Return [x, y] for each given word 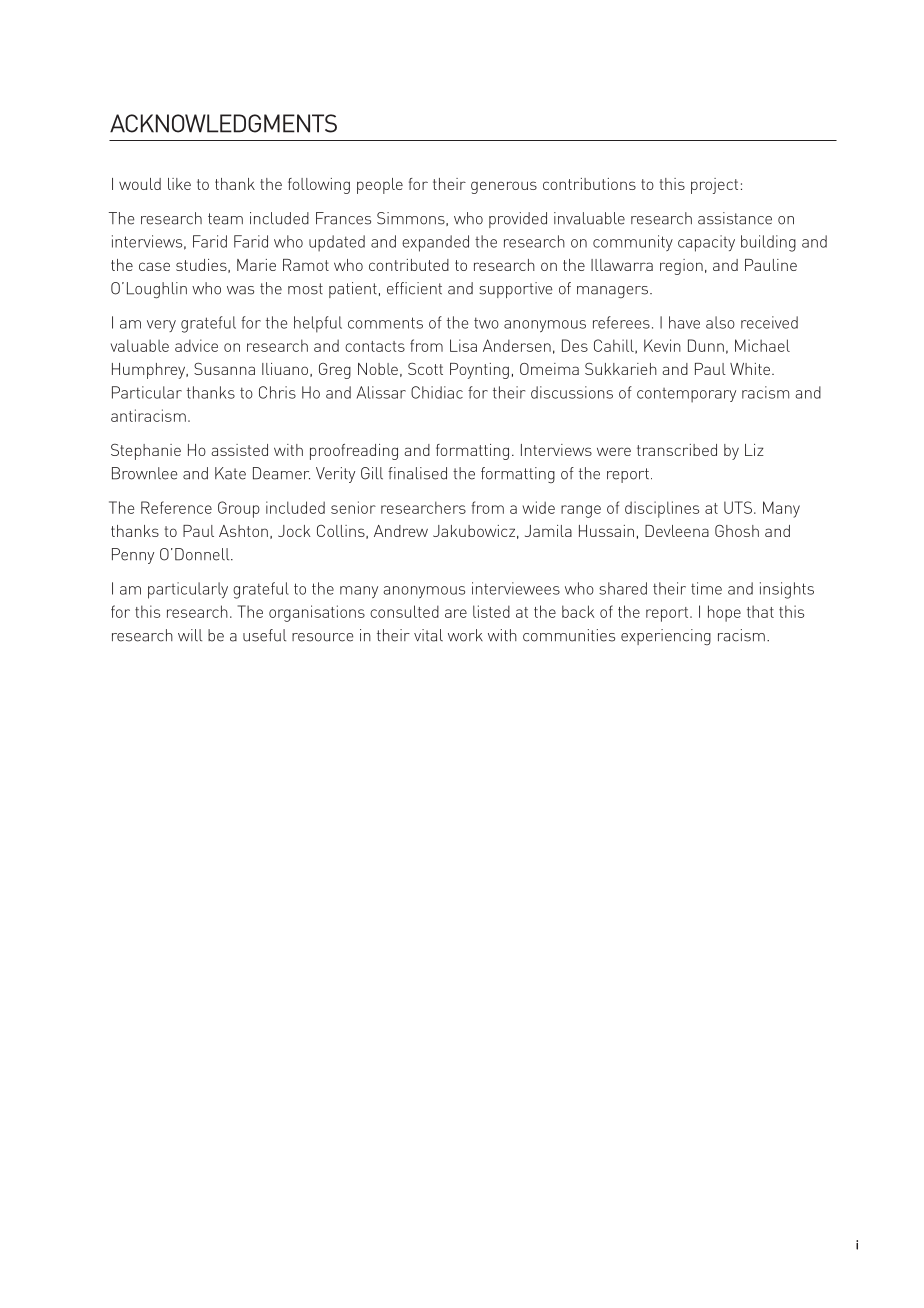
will [190, 635]
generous [504, 187]
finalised [417, 473]
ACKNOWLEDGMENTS [223, 123]
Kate [230, 473]
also [720, 322]
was [240, 290]
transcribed [677, 450]
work [465, 635]
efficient [414, 288]
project [714, 186]
